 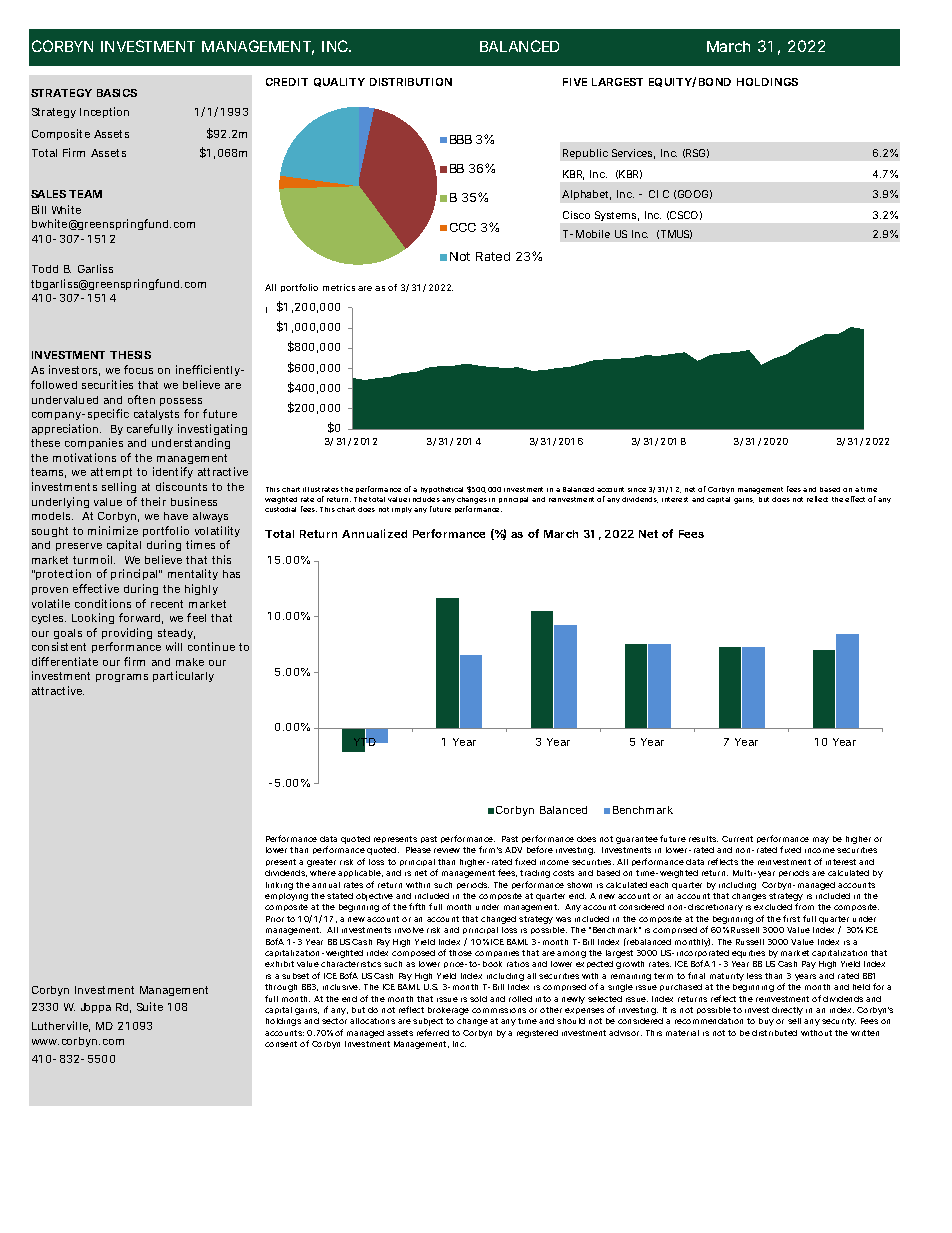 What do you see at coordinates (637, 490) in the screenshot?
I see `since` at bounding box center [637, 490].
